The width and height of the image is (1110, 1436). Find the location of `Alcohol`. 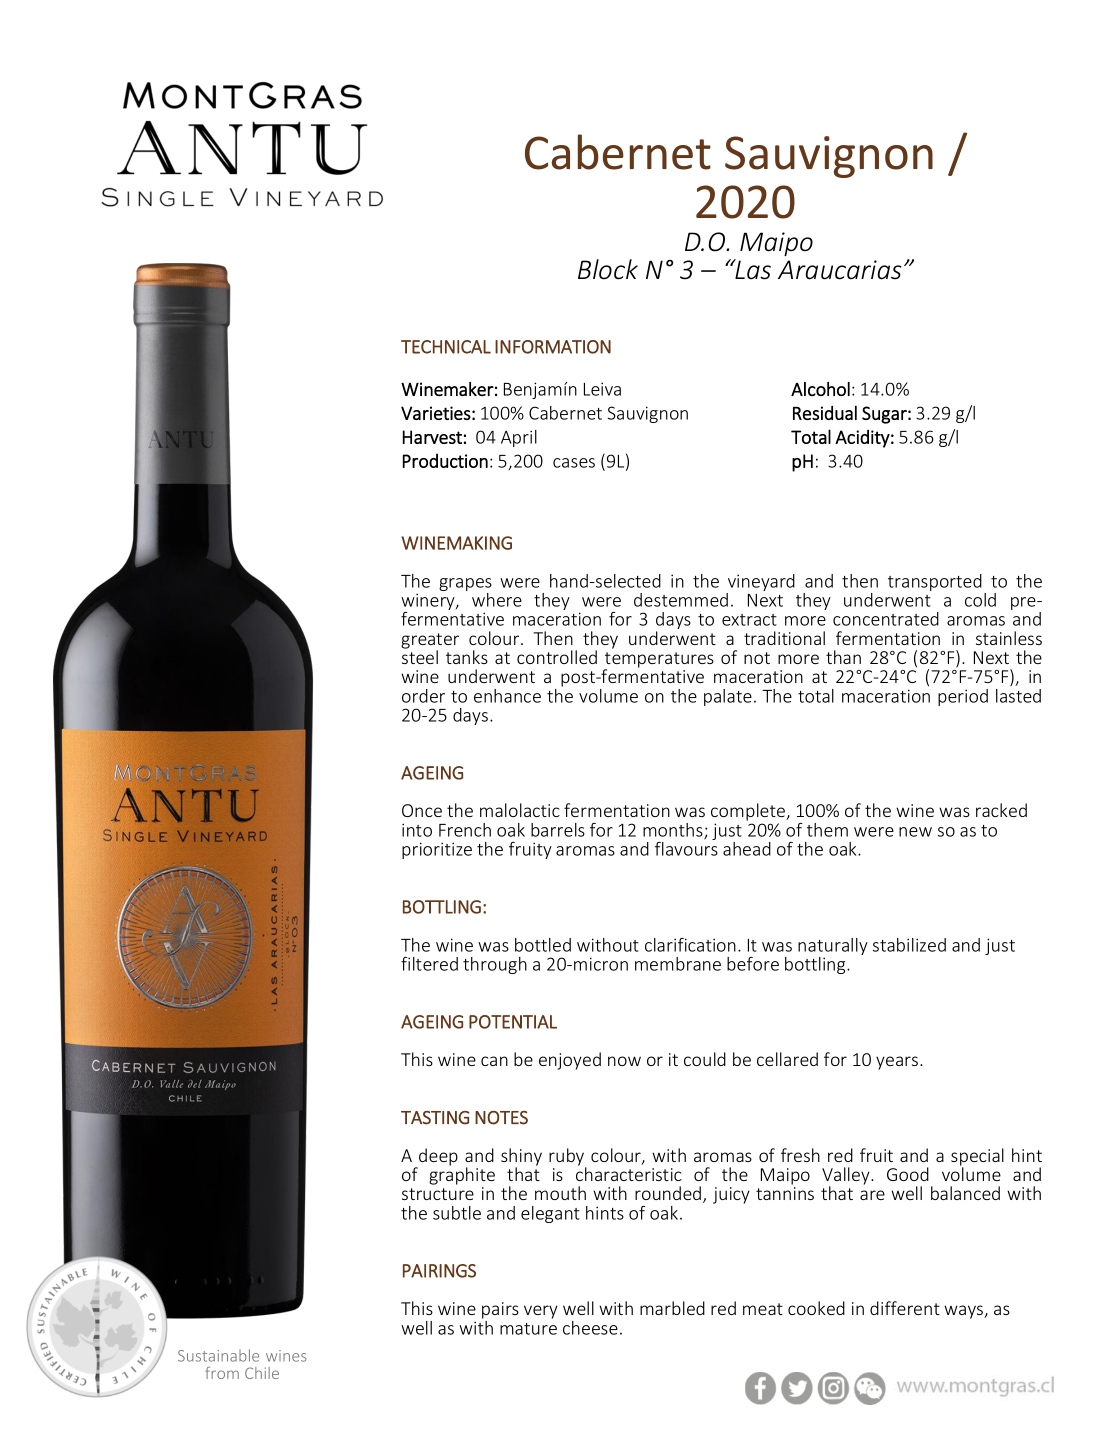

Alcohol is located at coordinates (820, 389).
